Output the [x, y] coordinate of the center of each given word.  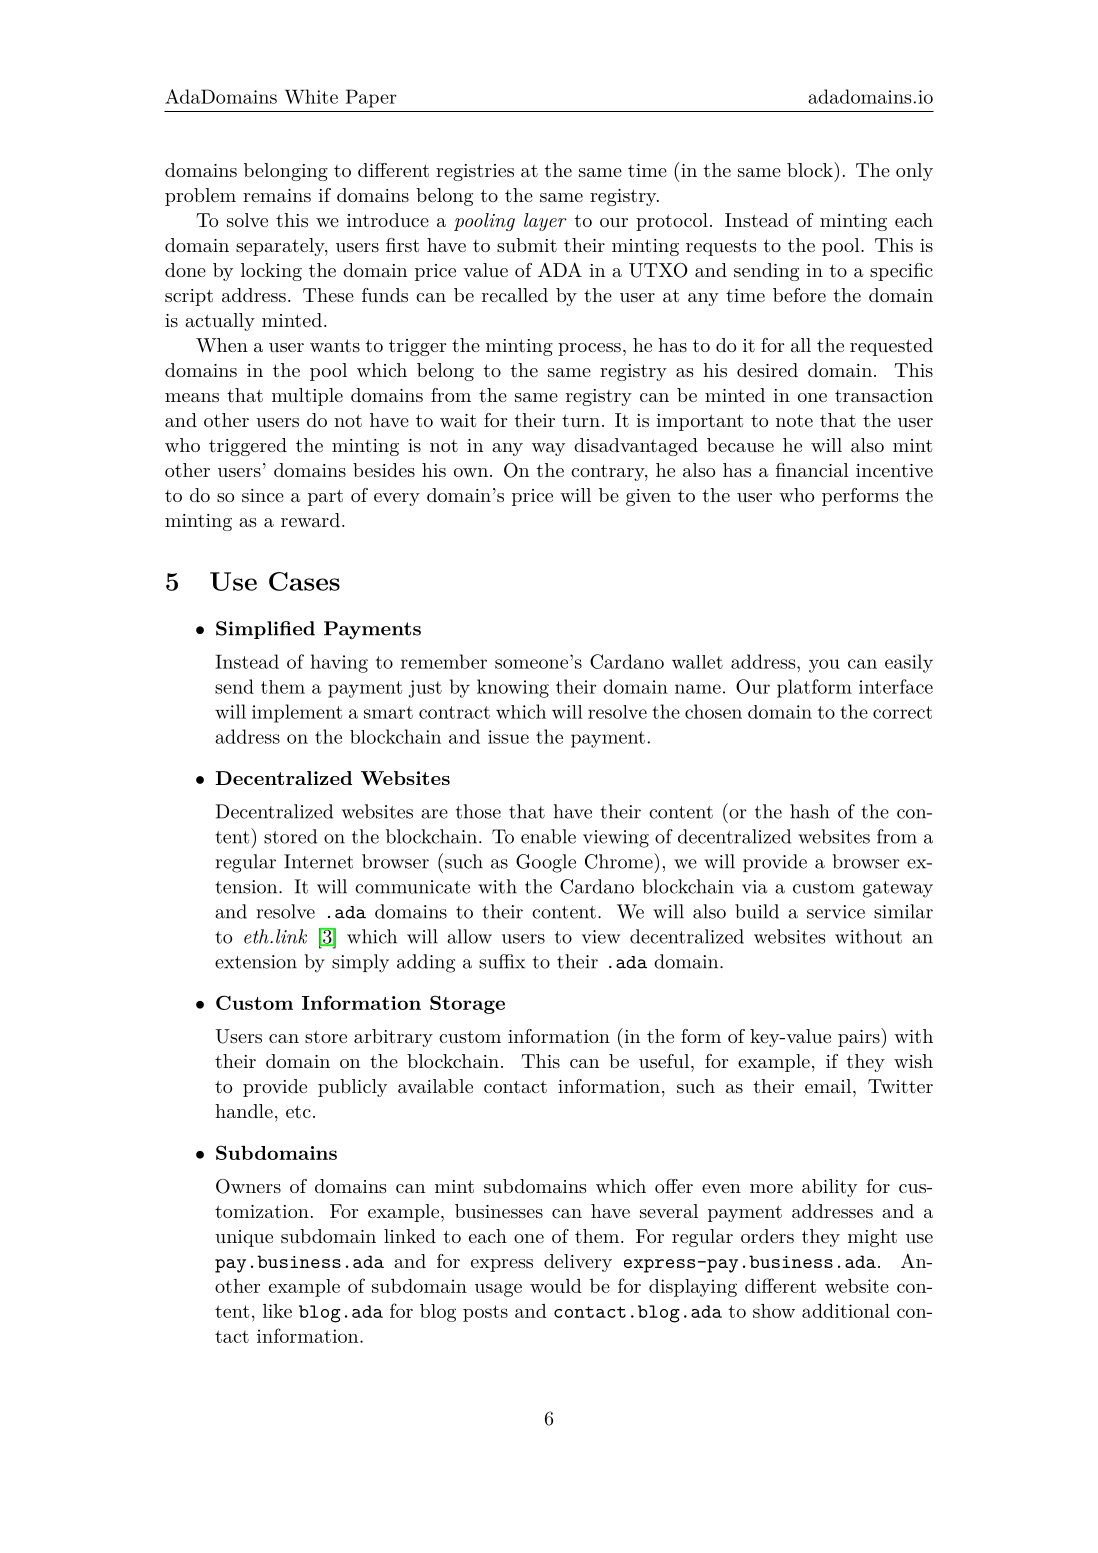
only [914, 172]
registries [475, 172]
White [311, 96]
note [794, 420]
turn [581, 421]
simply [360, 963]
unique [244, 1238]
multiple [307, 397]
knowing [513, 688]
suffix [502, 961]
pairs [859, 1038]
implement [297, 713]
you [824, 666]
